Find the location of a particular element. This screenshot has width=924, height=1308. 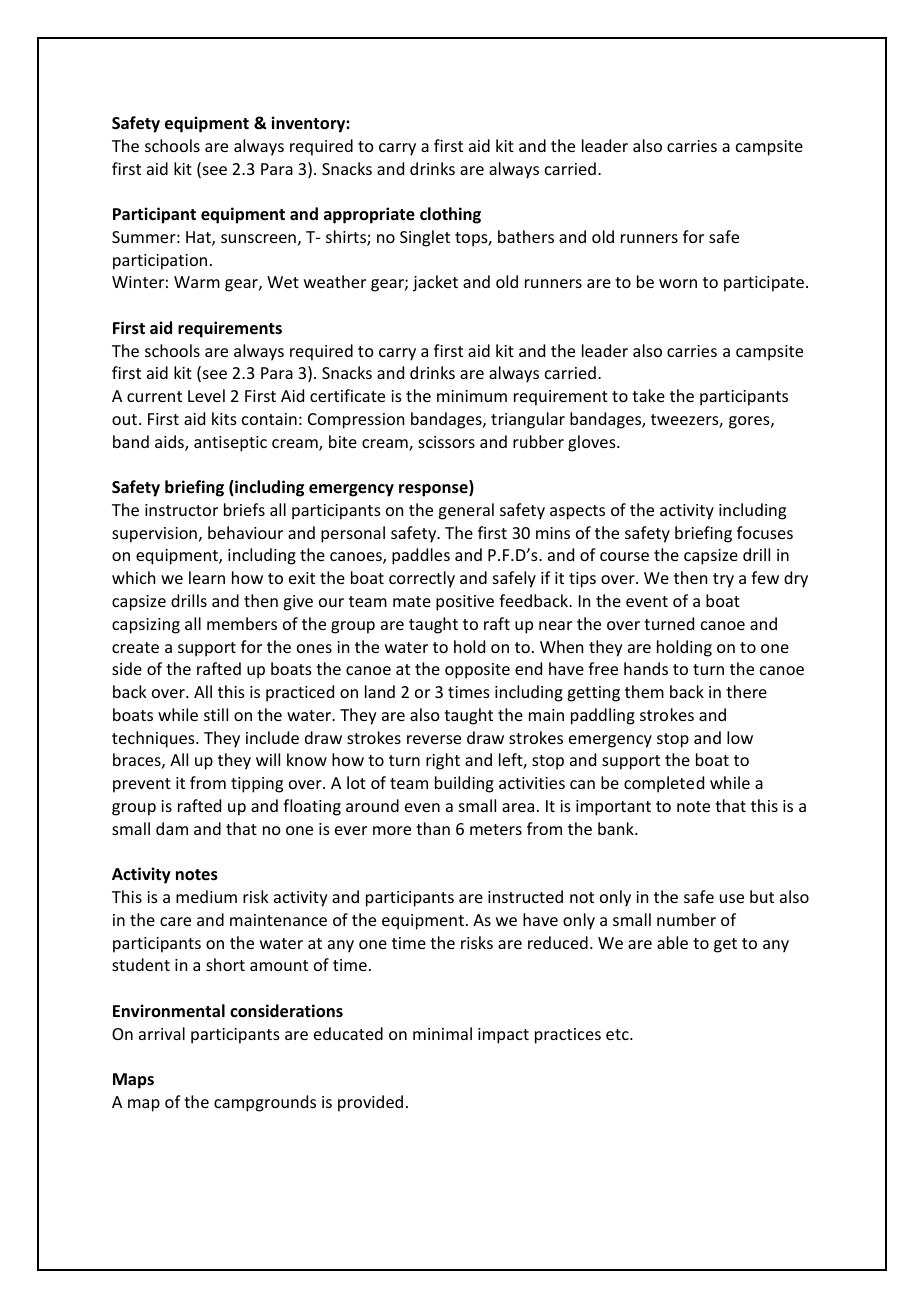

campgrounds is located at coordinates (265, 1103).
